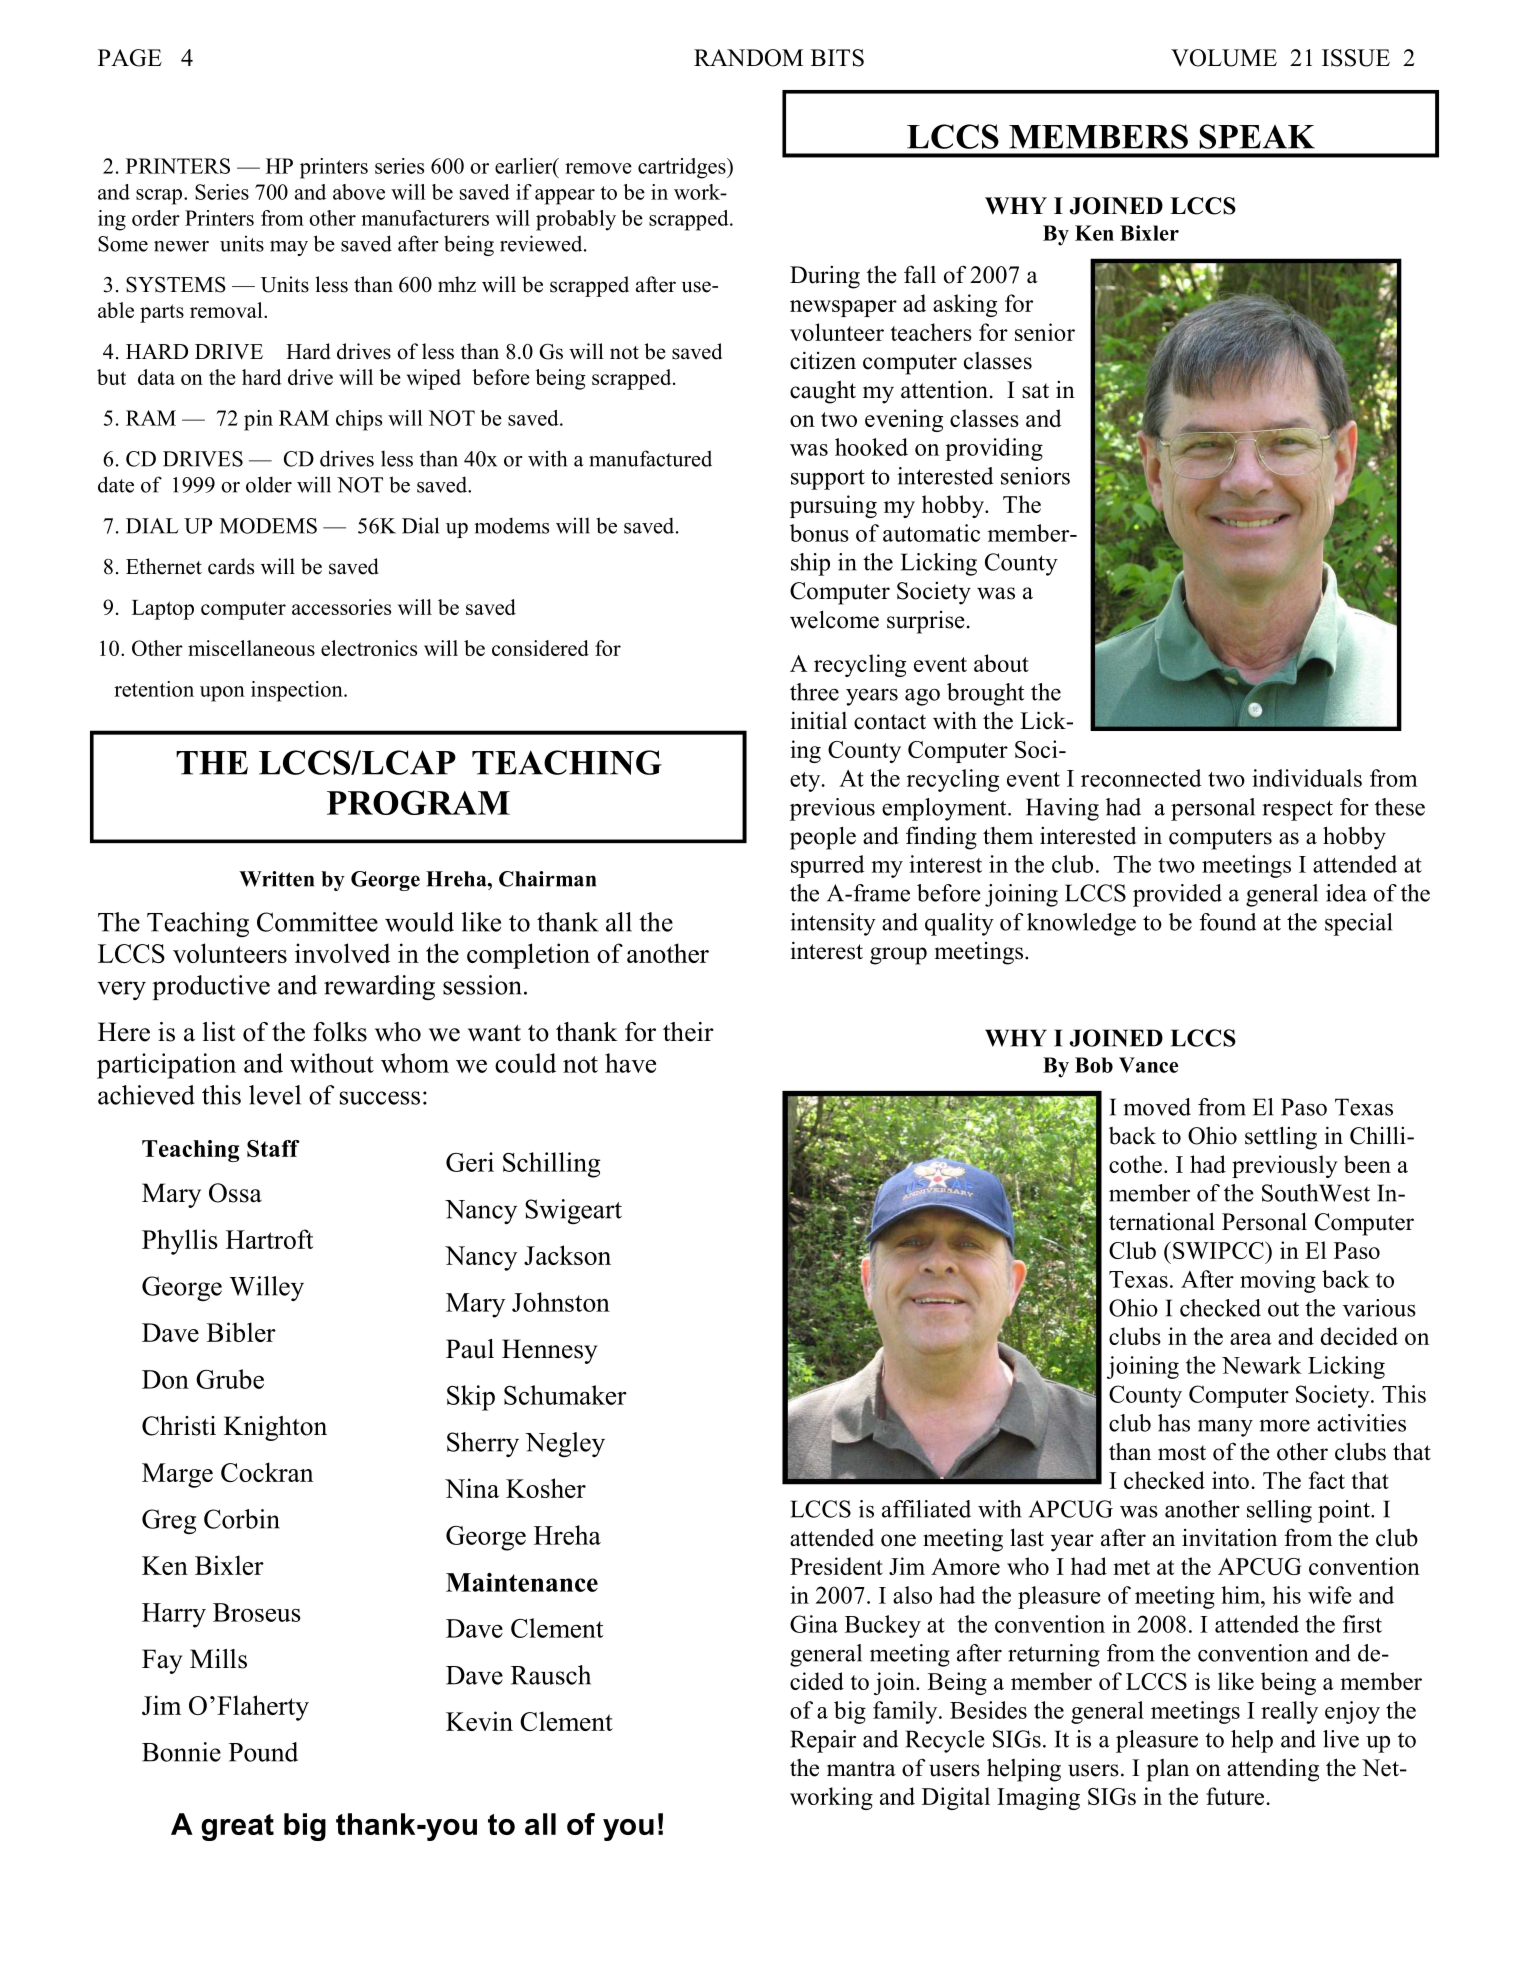  Describe the element at coordinates (1227, 922) in the screenshot. I see `found` at that location.
